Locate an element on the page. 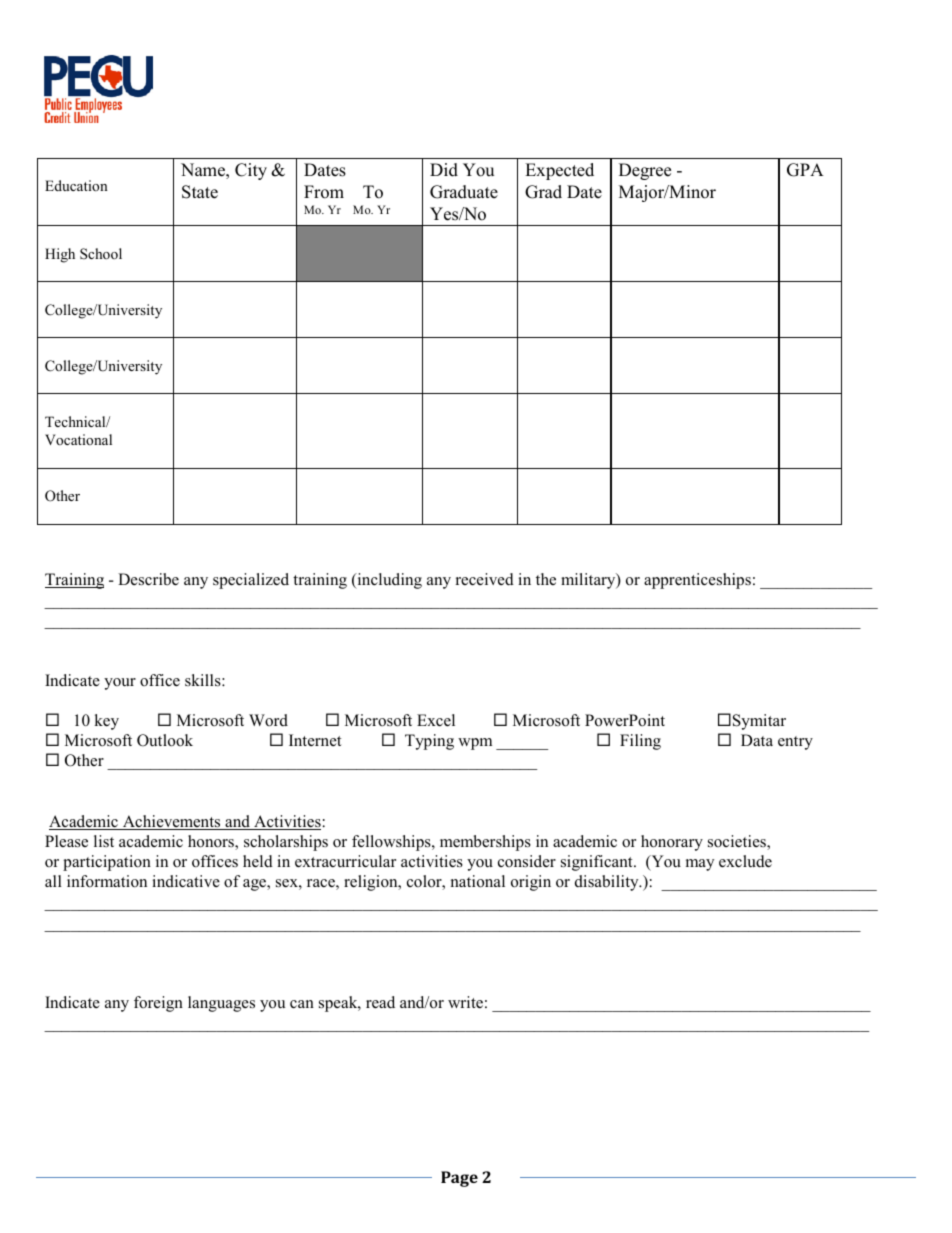 The width and height of the page is (952, 1233). Did is located at coordinates (444, 170).
